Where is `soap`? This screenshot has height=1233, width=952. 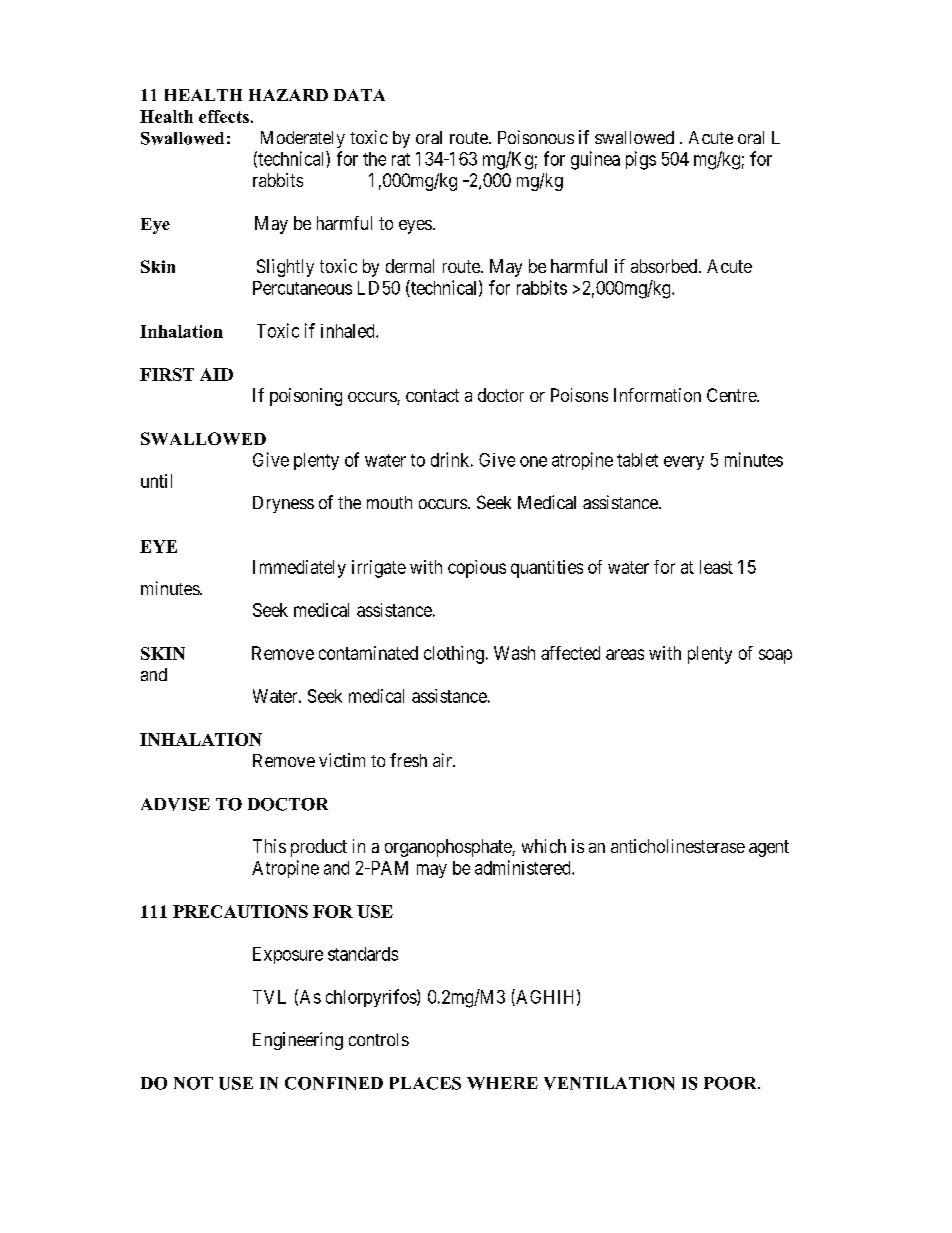
soap is located at coordinates (775, 656).
